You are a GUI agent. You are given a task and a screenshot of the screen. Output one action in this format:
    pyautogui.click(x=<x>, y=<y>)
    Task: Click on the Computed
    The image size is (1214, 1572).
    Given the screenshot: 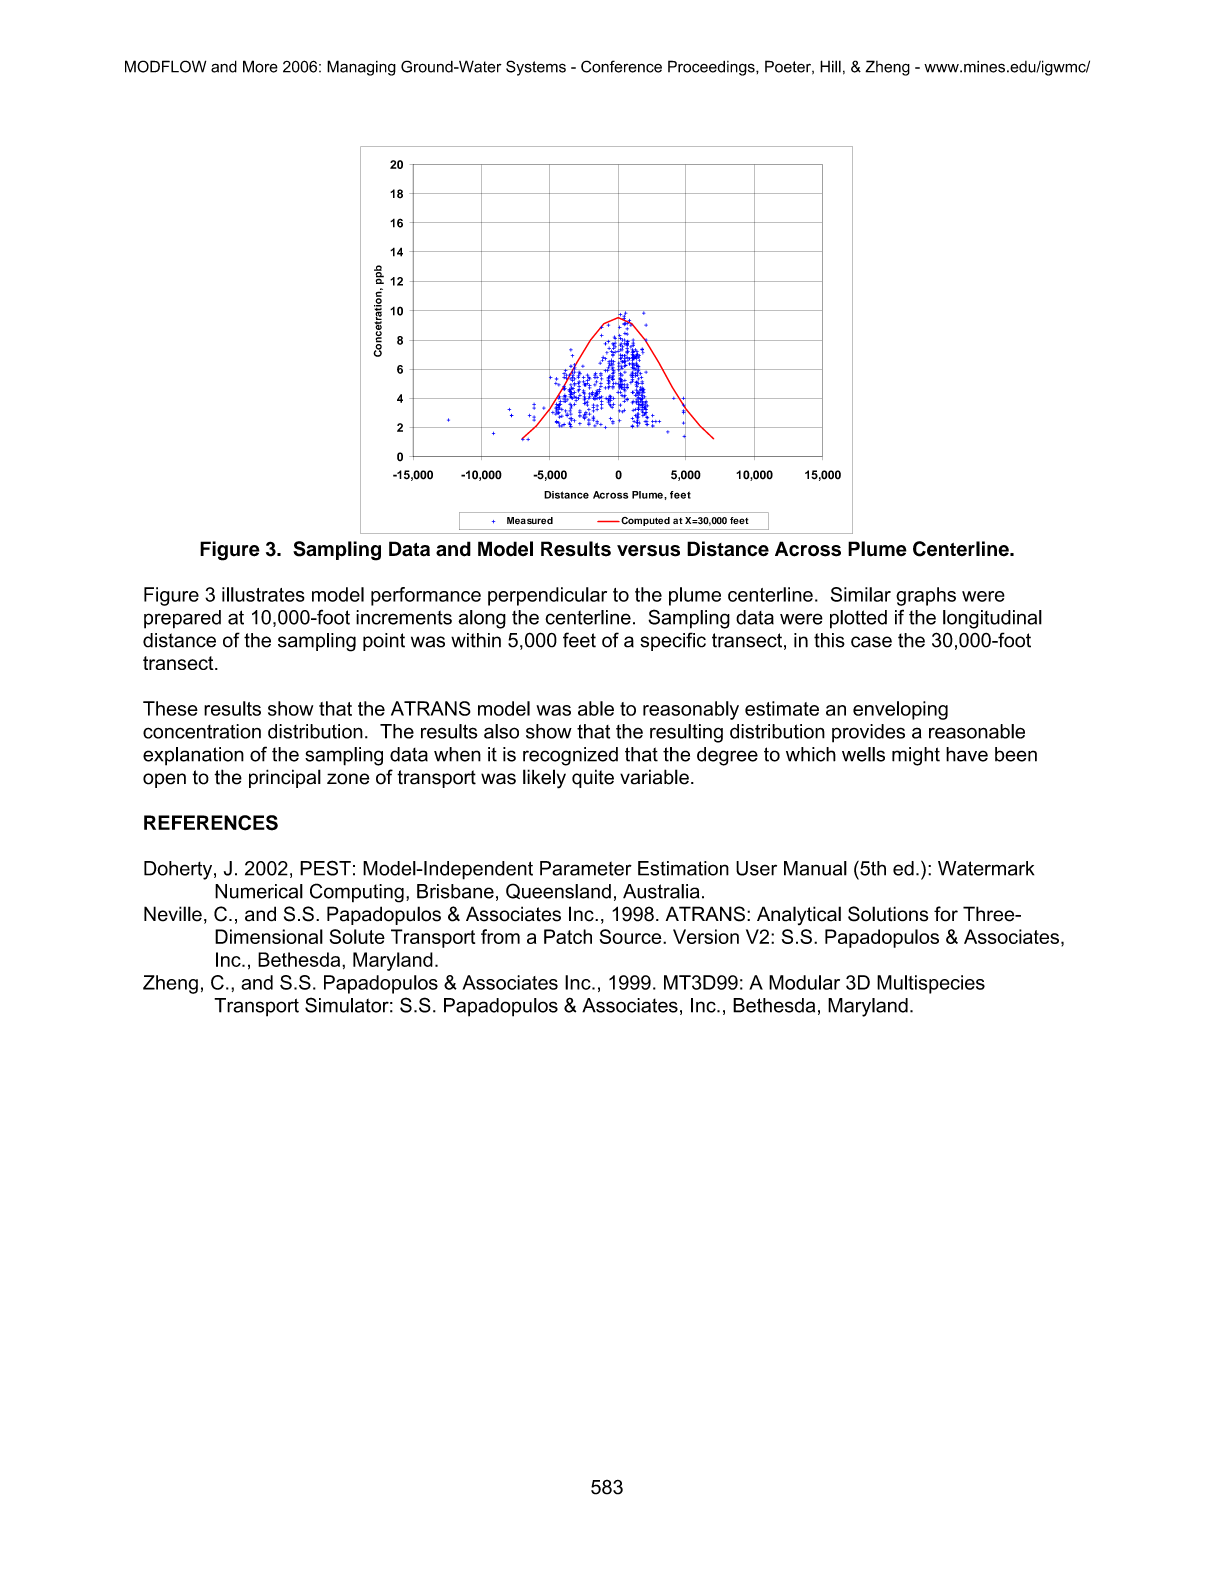 What is the action you would take?
    pyautogui.click(x=644, y=521)
